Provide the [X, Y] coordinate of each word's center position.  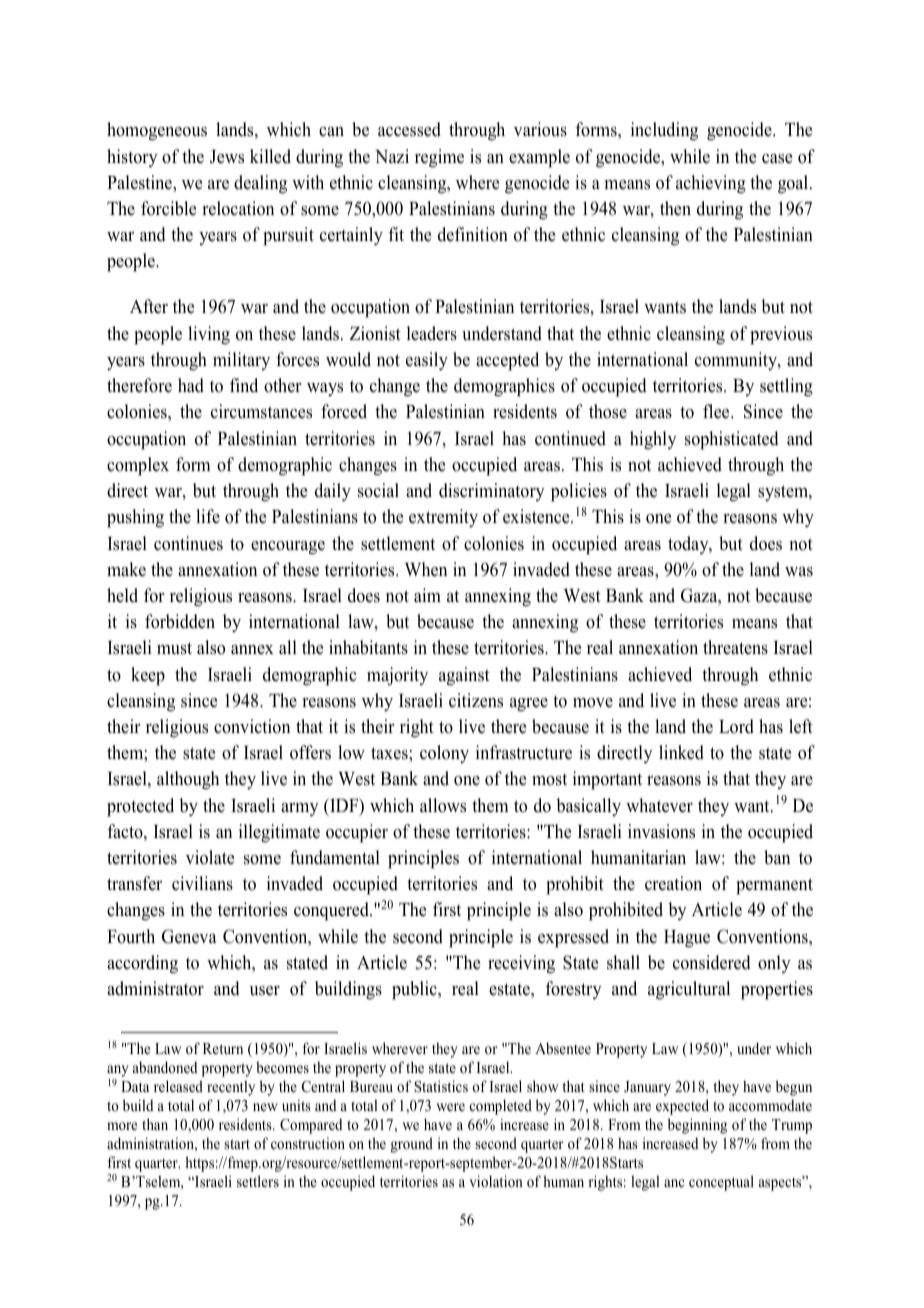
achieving [711, 184]
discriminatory [492, 492]
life [208, 516]
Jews [227, 157]
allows [443, 805]
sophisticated [731, 440]
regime [439, 158]
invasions [661, 831]
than [155, 1124]
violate [210, 857]
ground [412, 1145]
